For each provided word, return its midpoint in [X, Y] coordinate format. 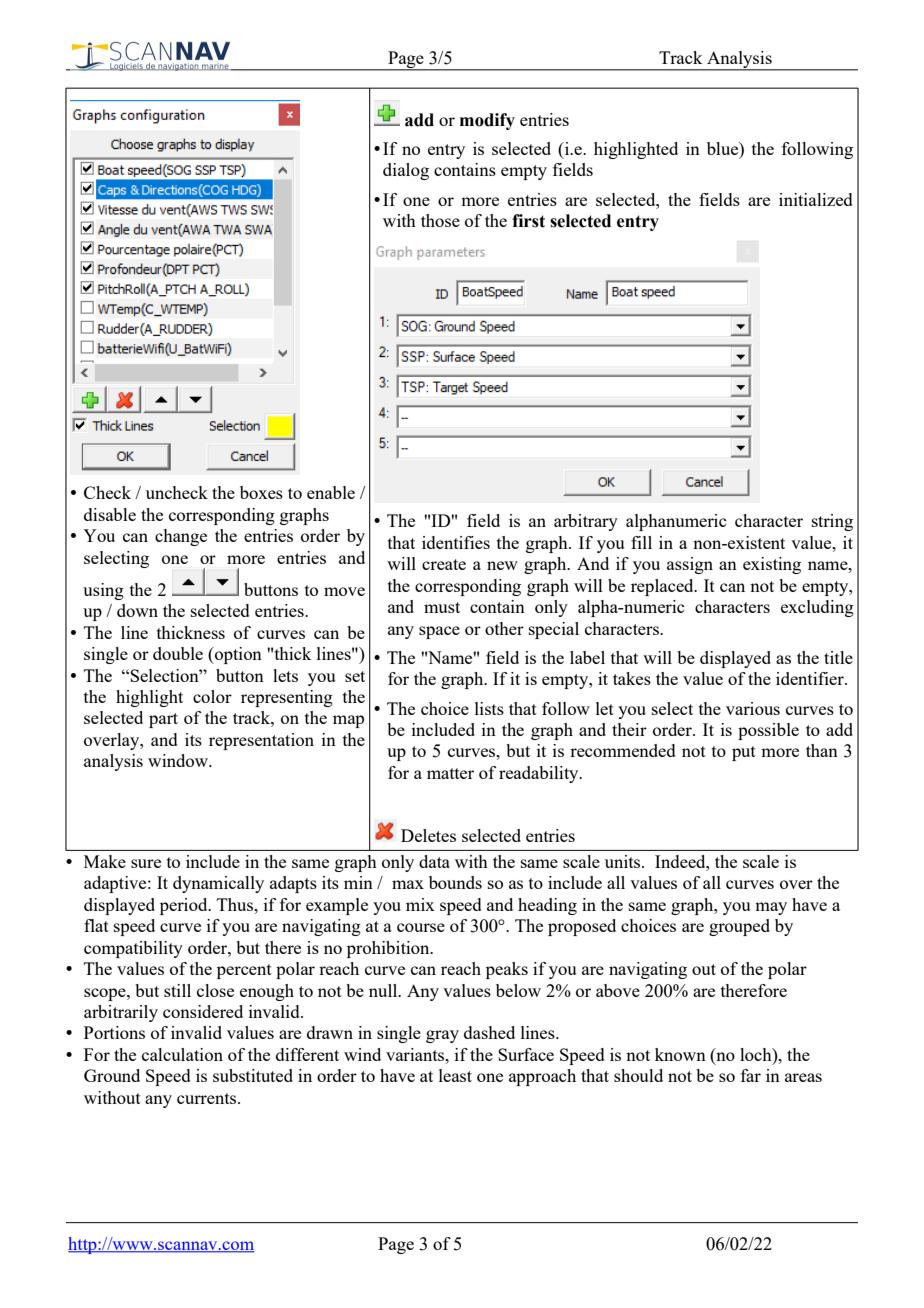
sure [146, 863]
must [442, 607]
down [137, 610]
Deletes [428, 835]
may [771, 908]
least [455, 1075]
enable [331, 492]
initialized [816, 199]
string [832, 522]
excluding [817, 608]
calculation [182, 1054]
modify [487, 121]
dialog [406, 171]
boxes [261, 492]
